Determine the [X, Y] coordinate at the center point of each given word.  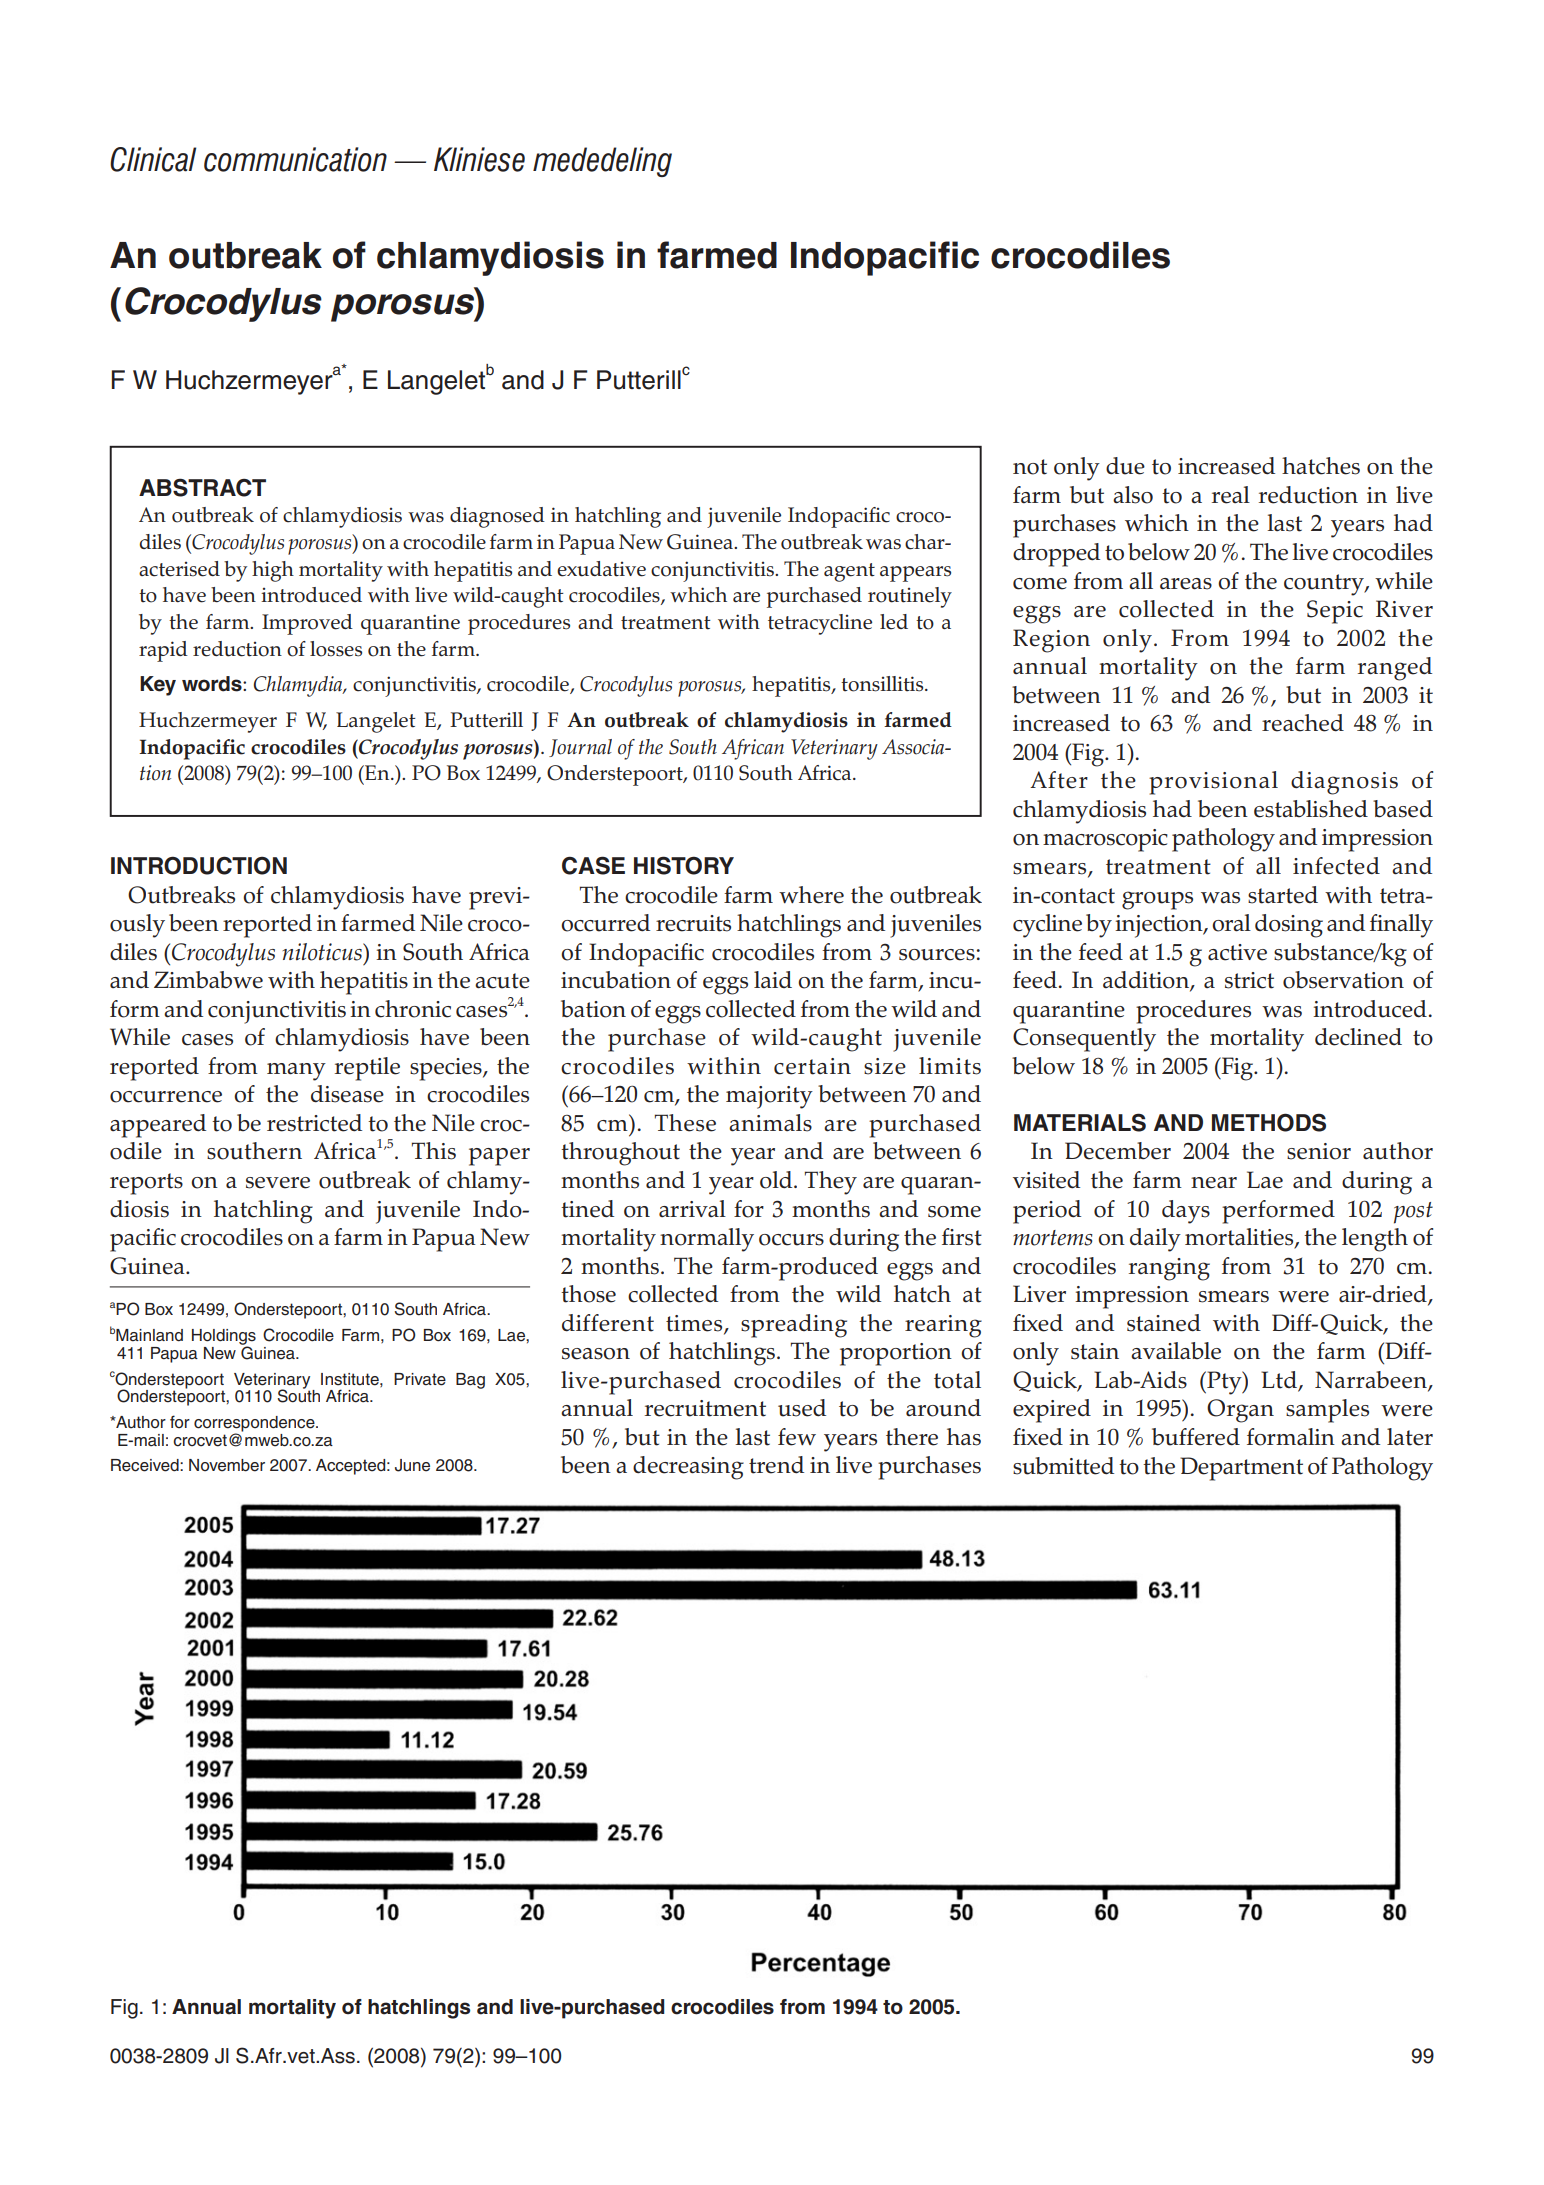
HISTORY [684, 865]
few [797, 1437]
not [1030, 467]
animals [770, 1123]
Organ [1240, 1411]
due [1125, 466]
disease [347, 1094]
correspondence [255, 1425]
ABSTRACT [202, 487]
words [213, 684]
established [1311, 809]
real [1231, 495]
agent [849, 572]
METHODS [1269, 1122]
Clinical [153, 159]
